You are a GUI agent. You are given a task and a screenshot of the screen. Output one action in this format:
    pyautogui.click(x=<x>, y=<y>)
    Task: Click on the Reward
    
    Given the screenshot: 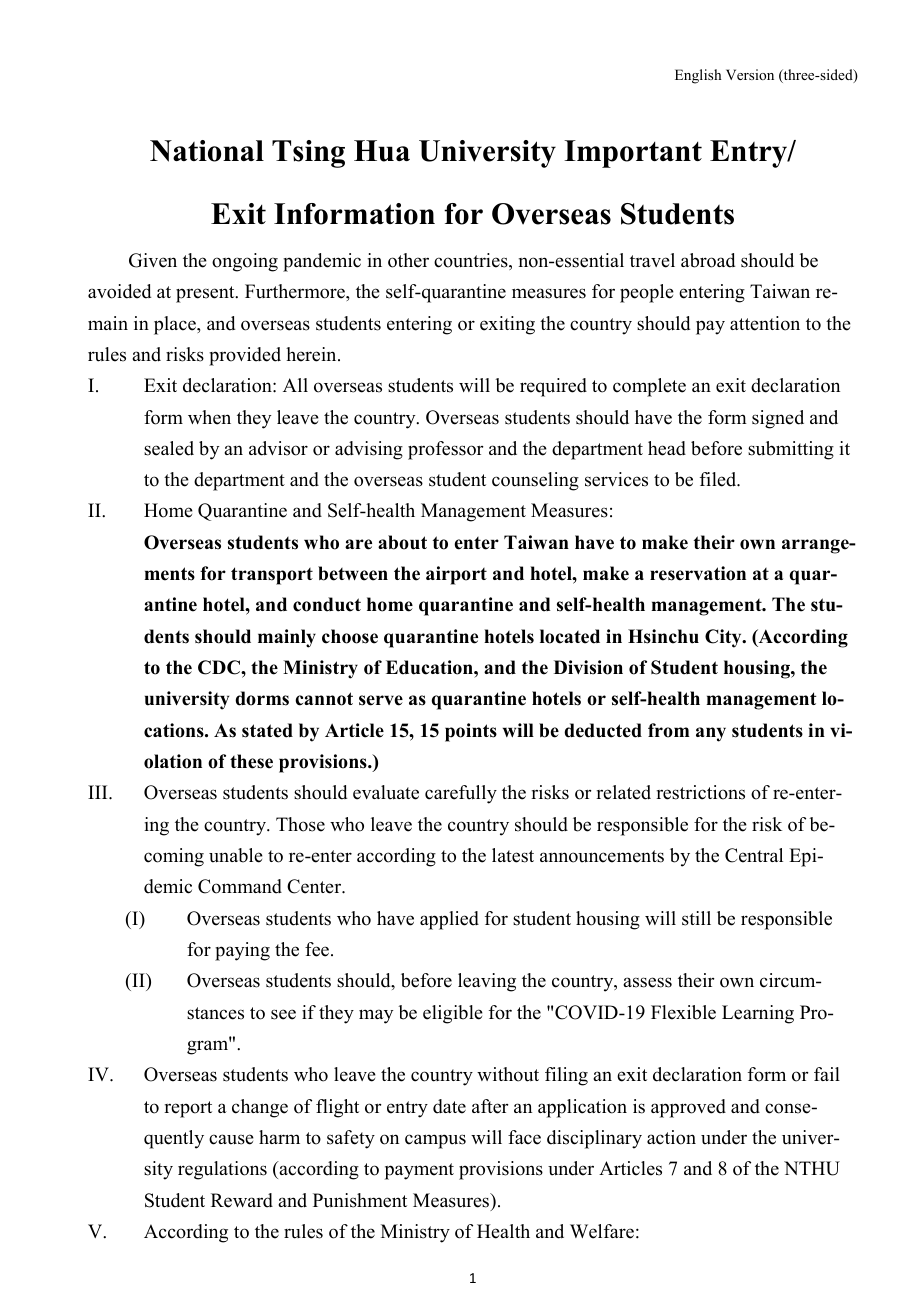 What is the action you would take?
    pyautogui.click(x=242, y=1200)
